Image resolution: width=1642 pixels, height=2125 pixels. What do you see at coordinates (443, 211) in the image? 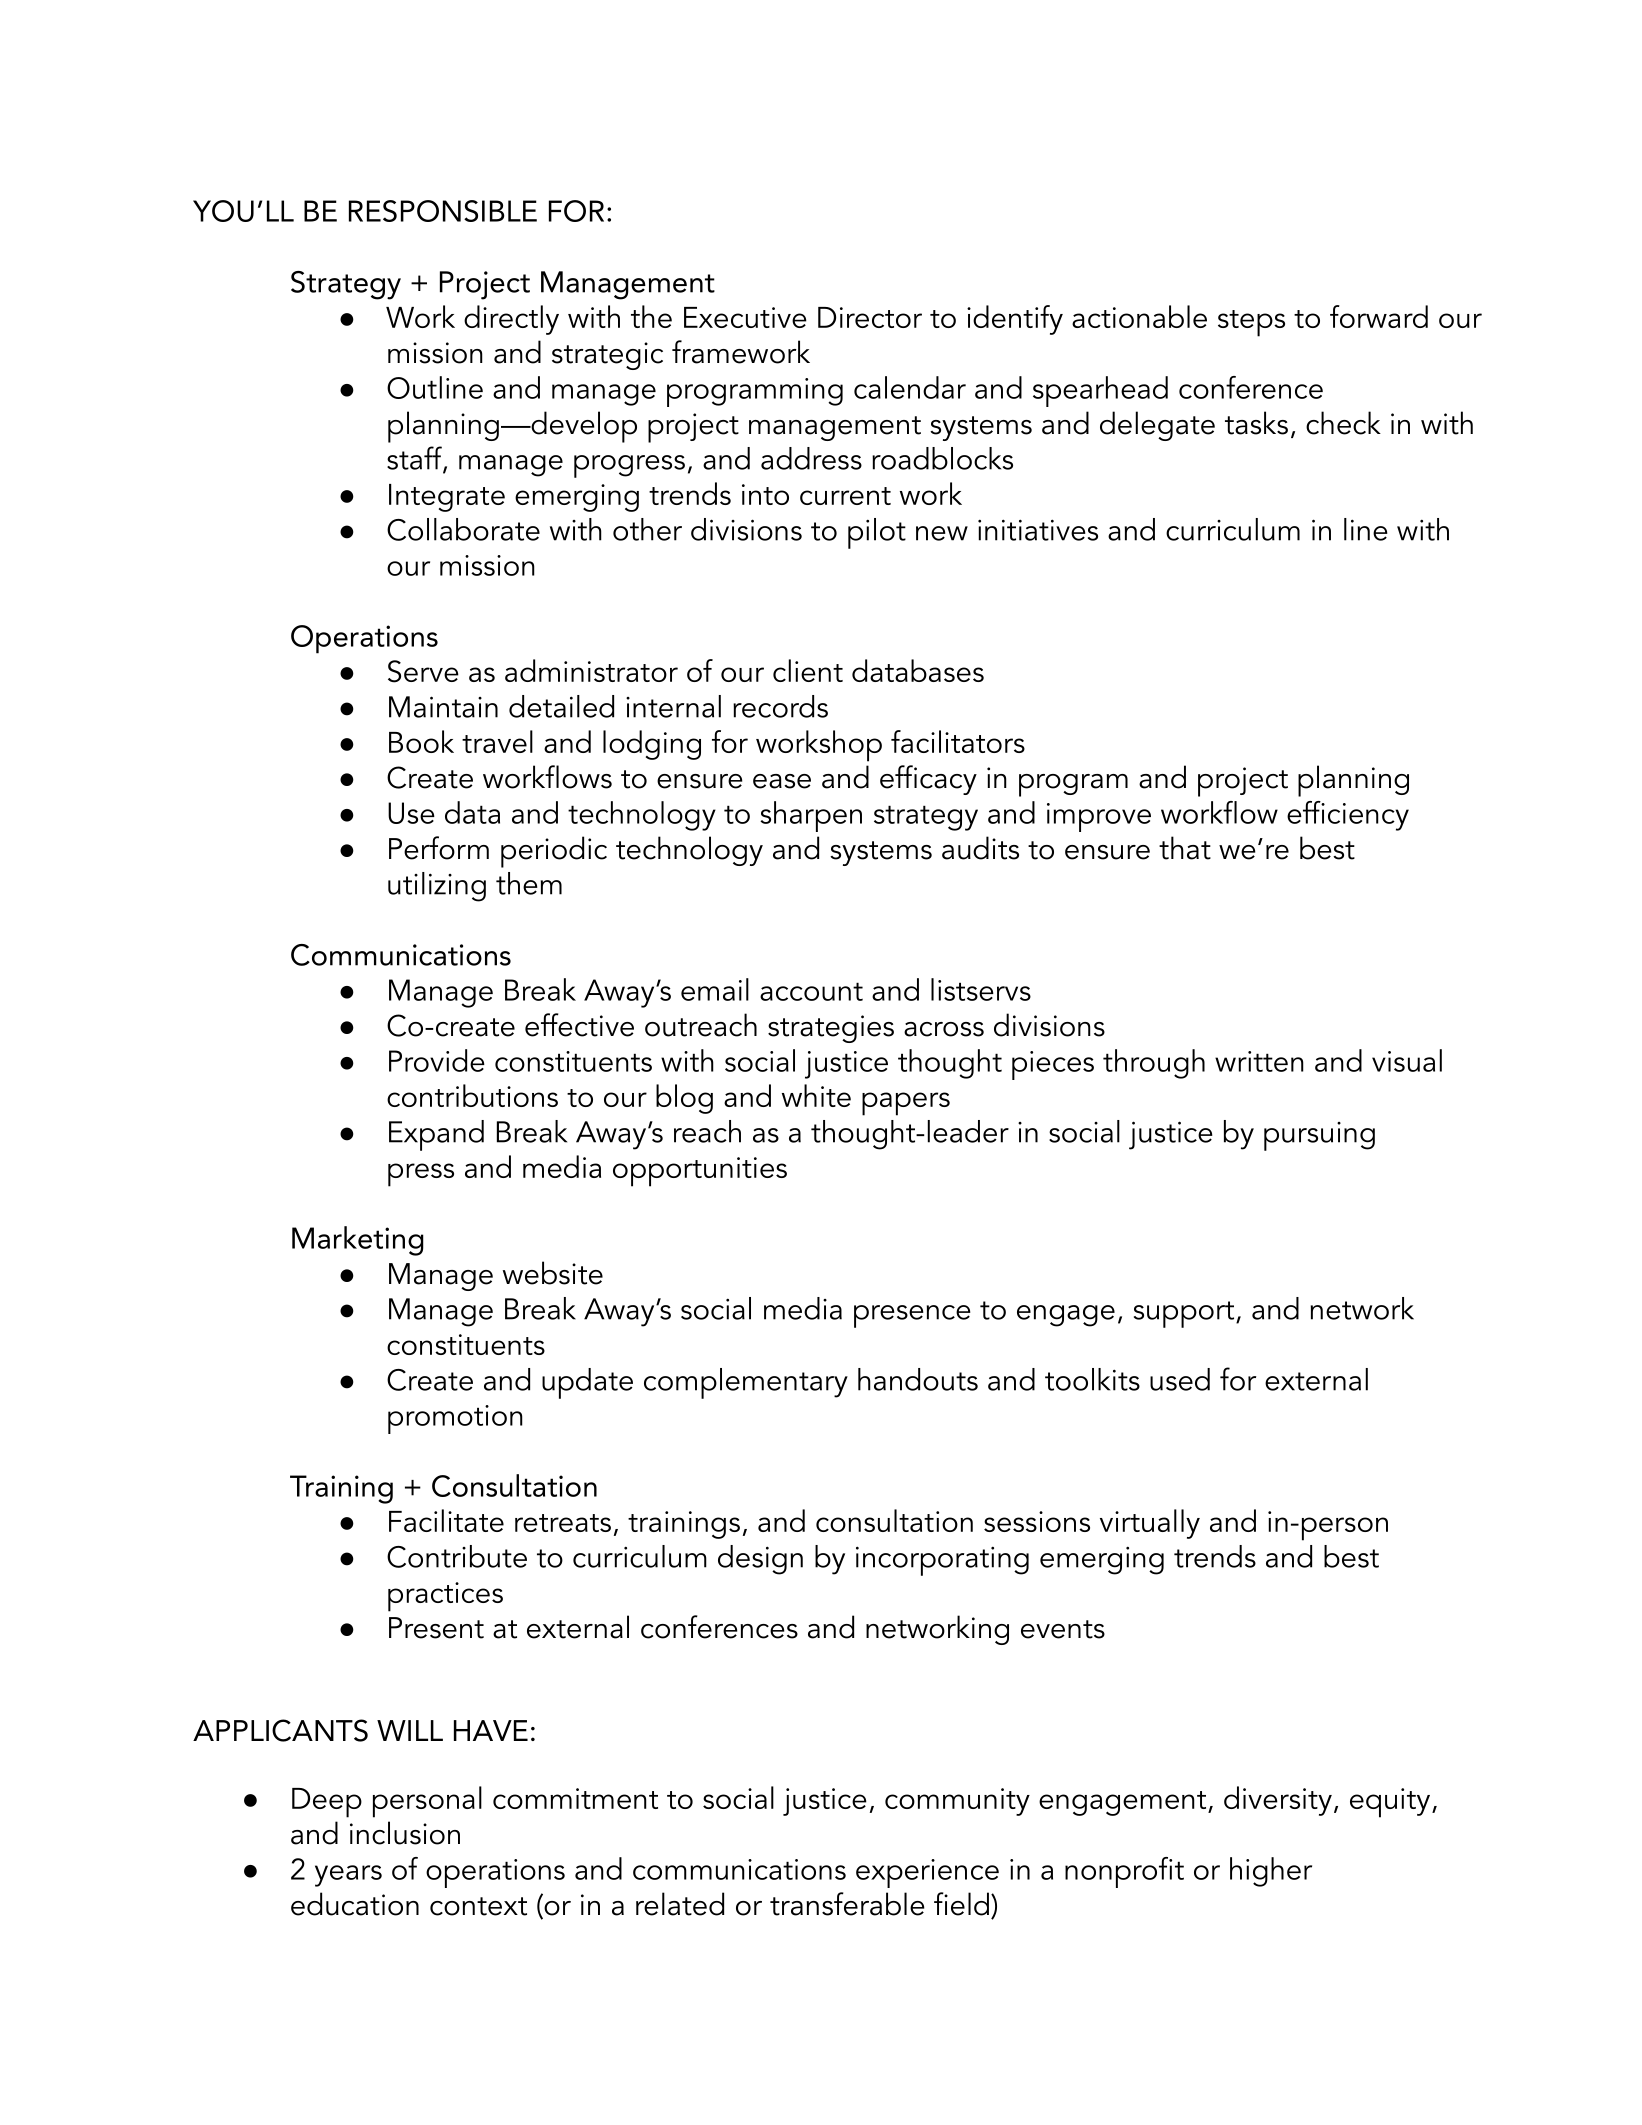
I see `RESPONSIBLE` at bounding box center [443, 211].
